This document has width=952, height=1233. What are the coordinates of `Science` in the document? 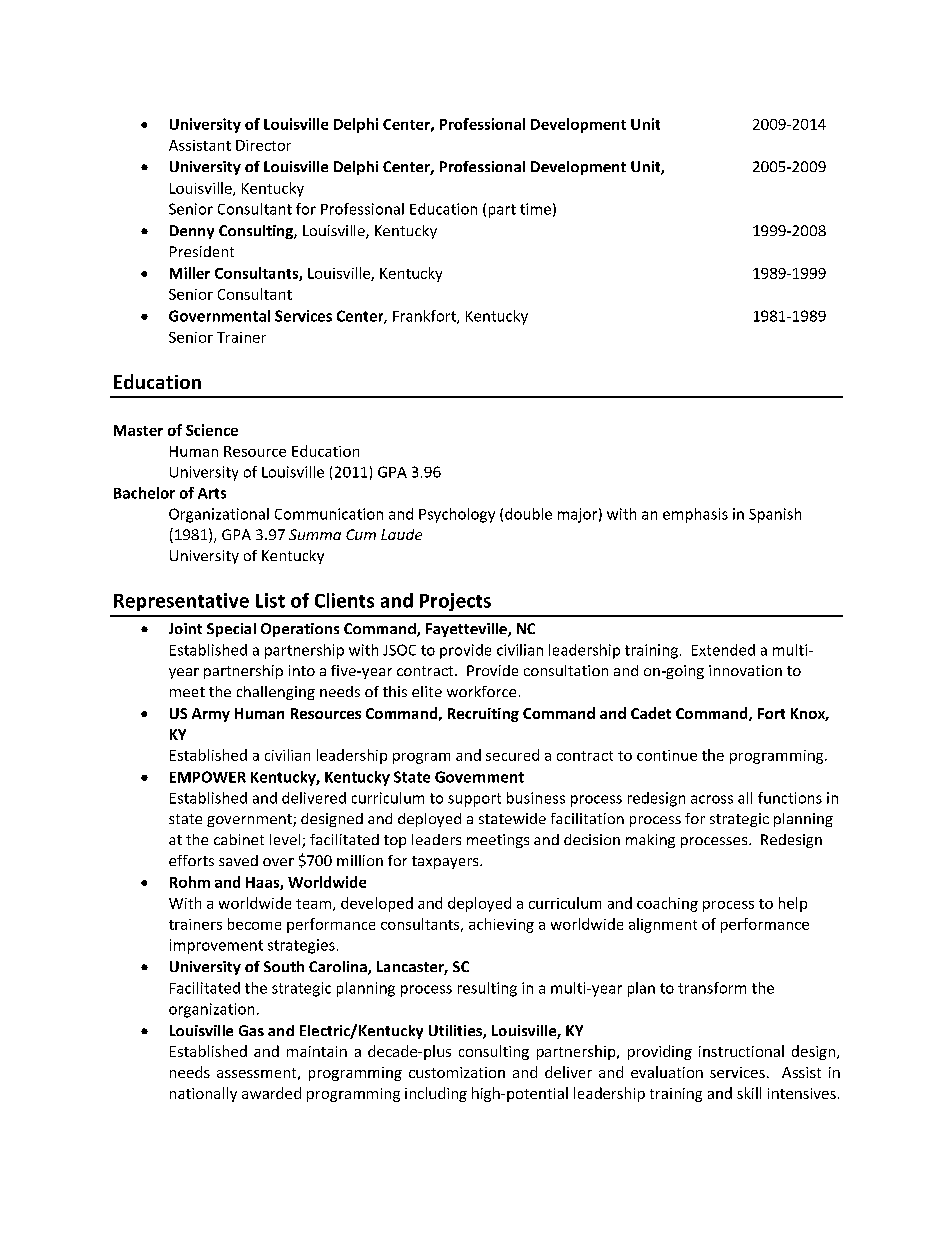 It's located at (212, 430).
